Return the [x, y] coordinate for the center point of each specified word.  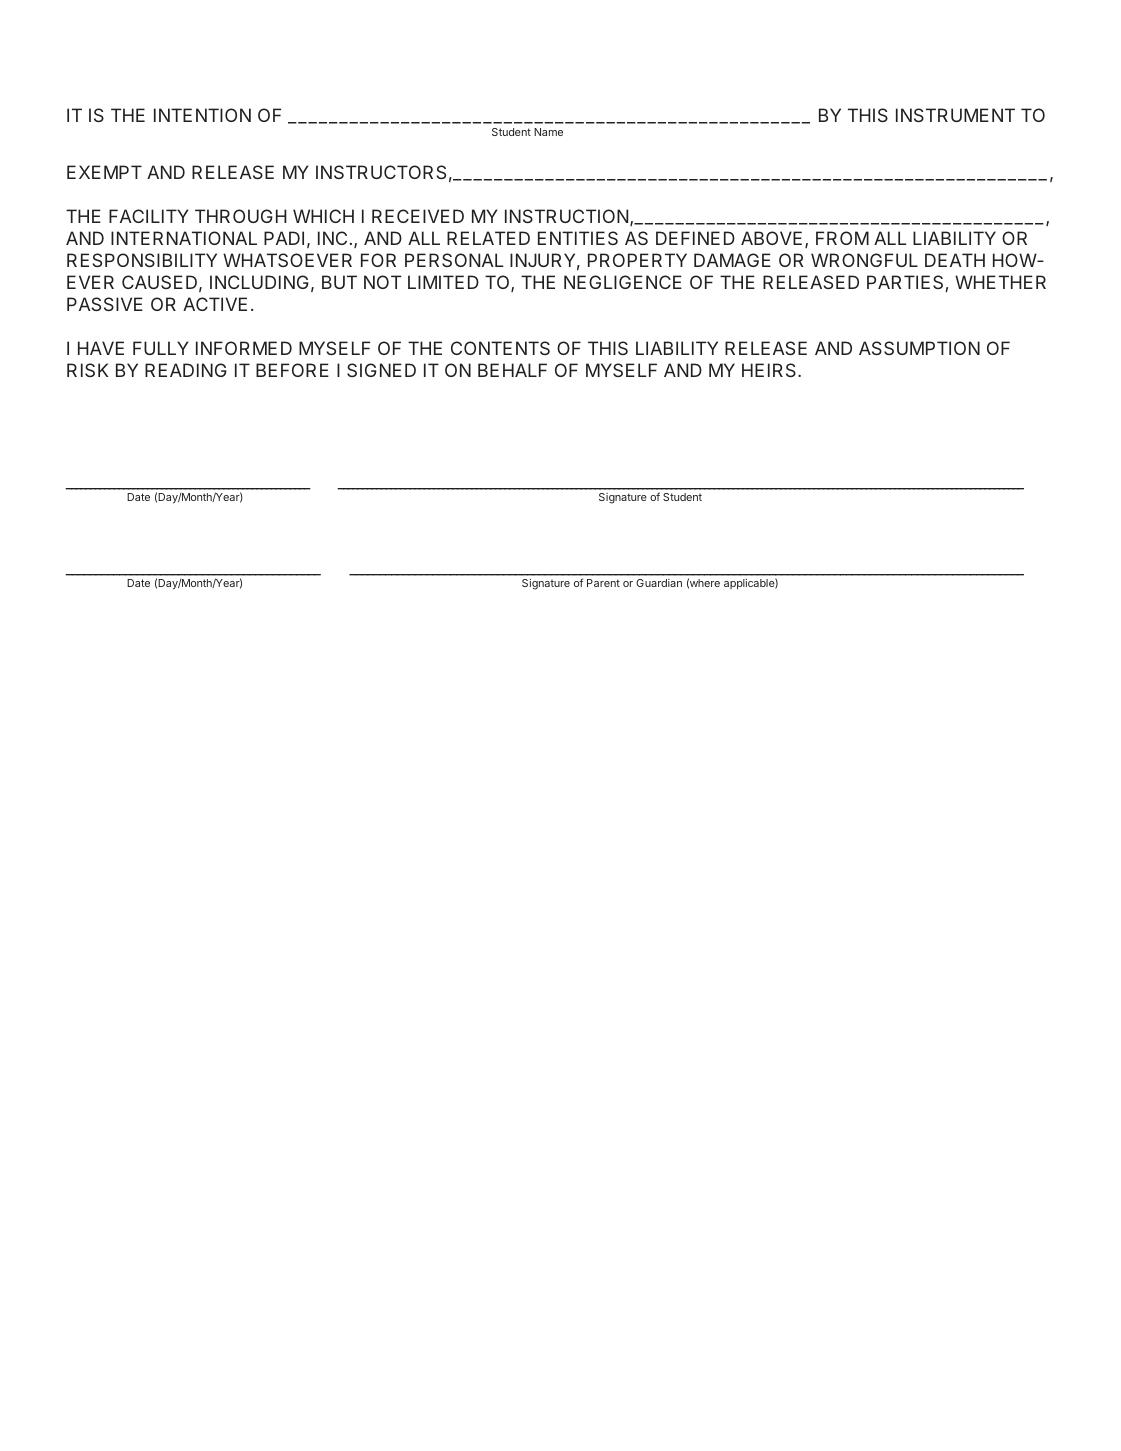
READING [186, 370]
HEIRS [770, 370]
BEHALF [512, 370]
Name [548, 132]
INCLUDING [259, 282]
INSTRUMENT [955, 115]
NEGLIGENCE [623, 282]
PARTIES [906, 283]
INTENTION [202, 115]
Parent [603, 583]
